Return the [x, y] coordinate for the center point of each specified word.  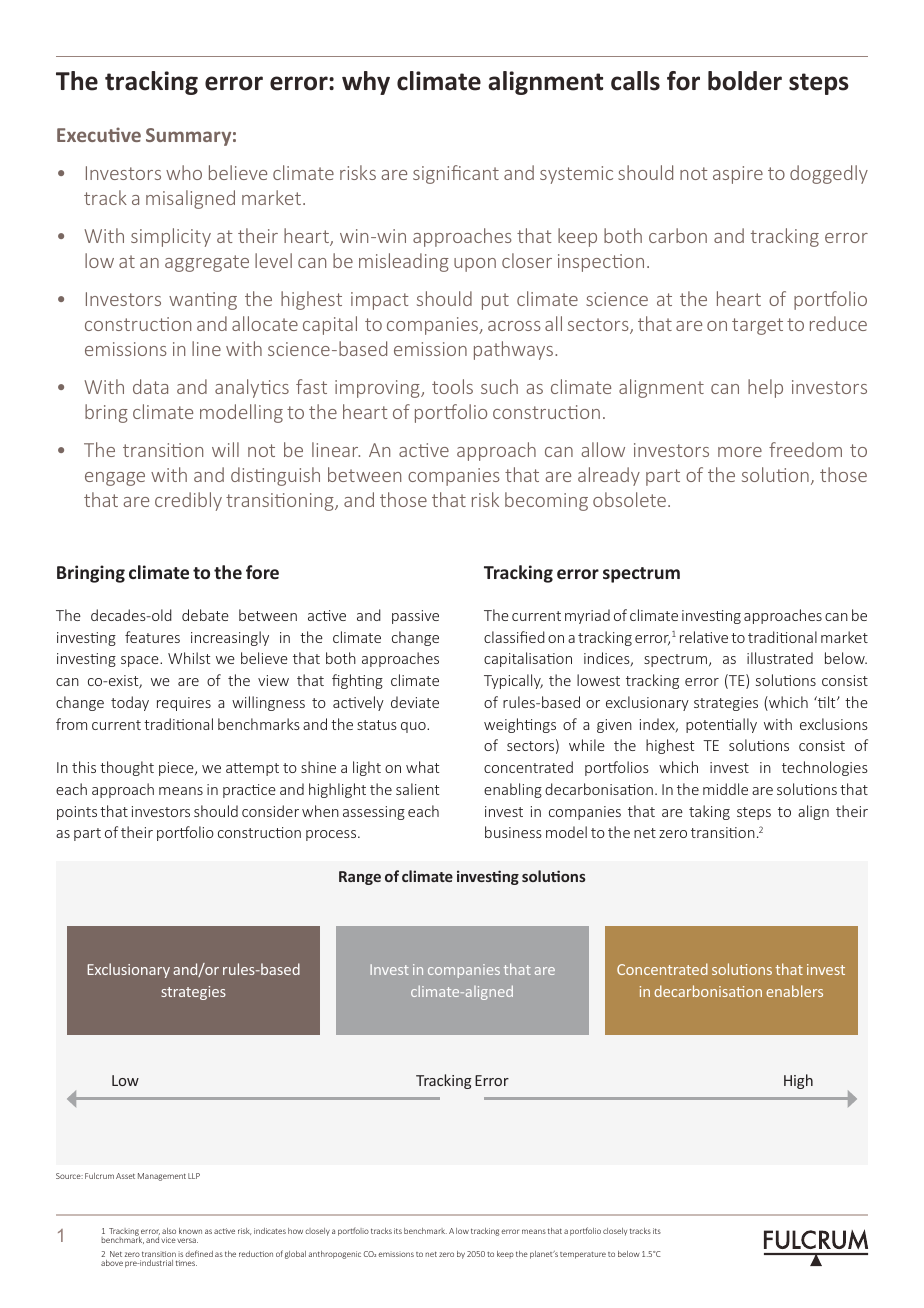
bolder [745, 81]
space [141, 661]
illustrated [780, 658]
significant [456, 174]
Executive [99, 134]
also [169, 1231]
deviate [415, 702]
